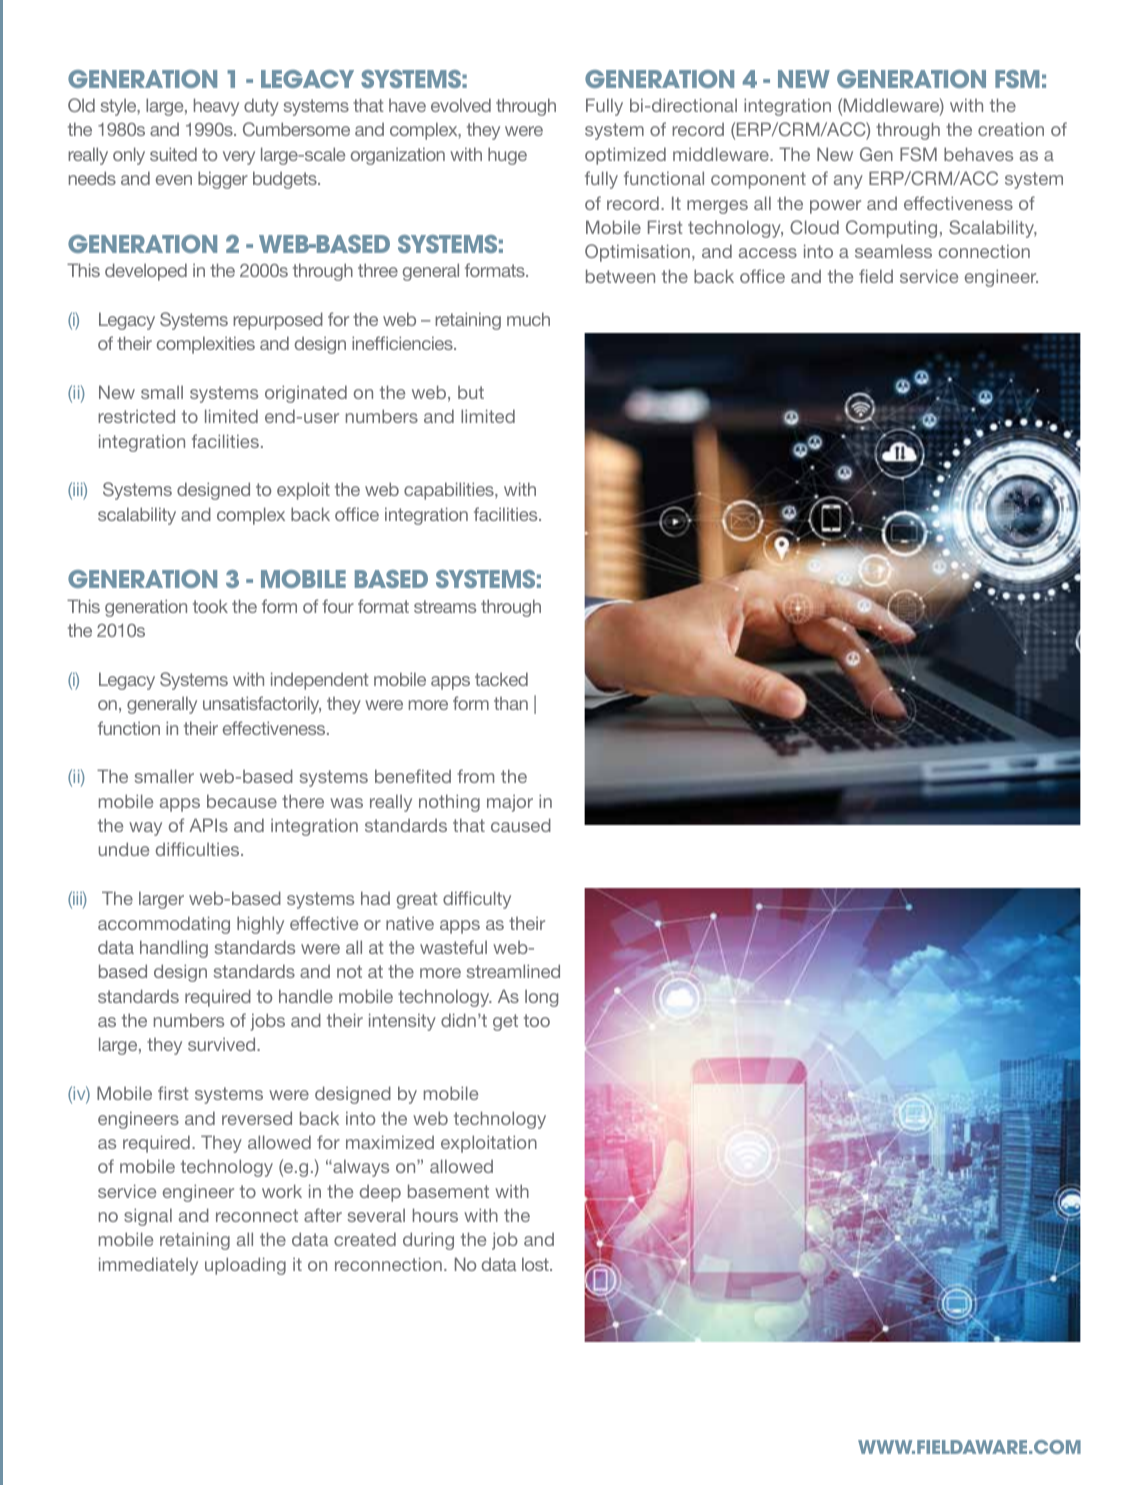 Image resolution: width=1148 pixels, height=1485 pixels. Describe the element at coordinates (848, 182) in the image. I see `any` at that location.
